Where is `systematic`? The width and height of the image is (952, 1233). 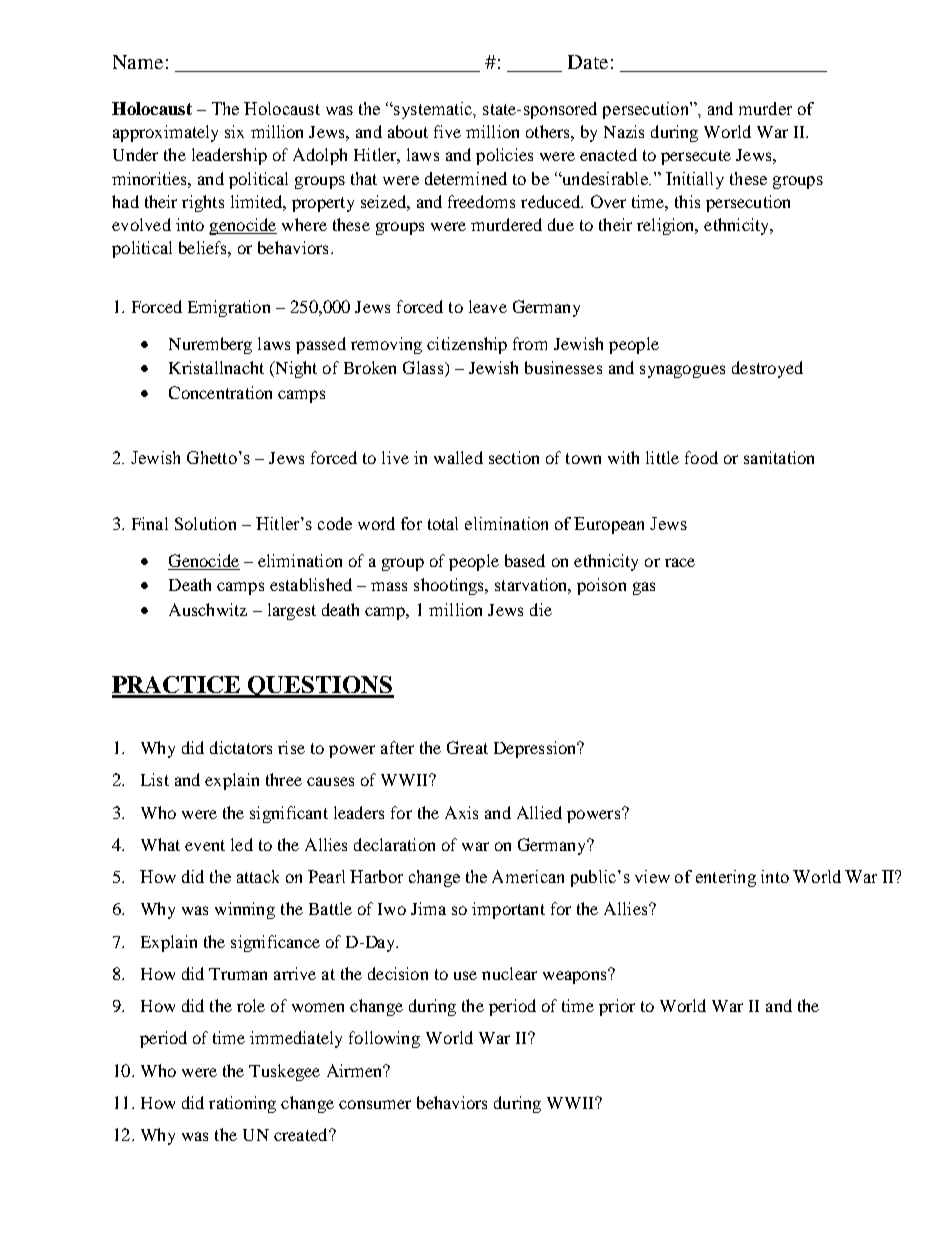 systematic is located at coordinates (433, 110).
